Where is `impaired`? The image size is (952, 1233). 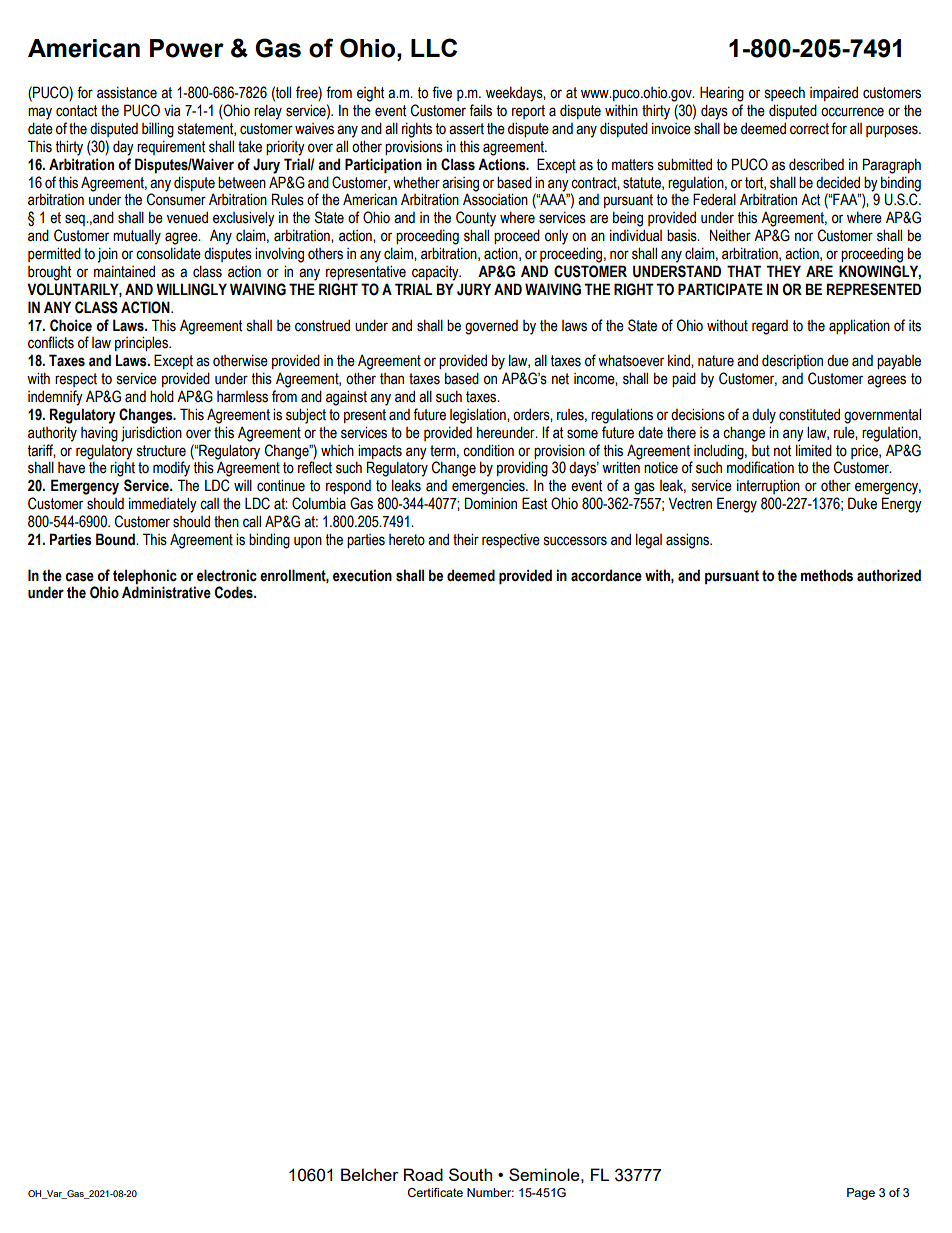
impaired is located at coordinates (834, 93).
